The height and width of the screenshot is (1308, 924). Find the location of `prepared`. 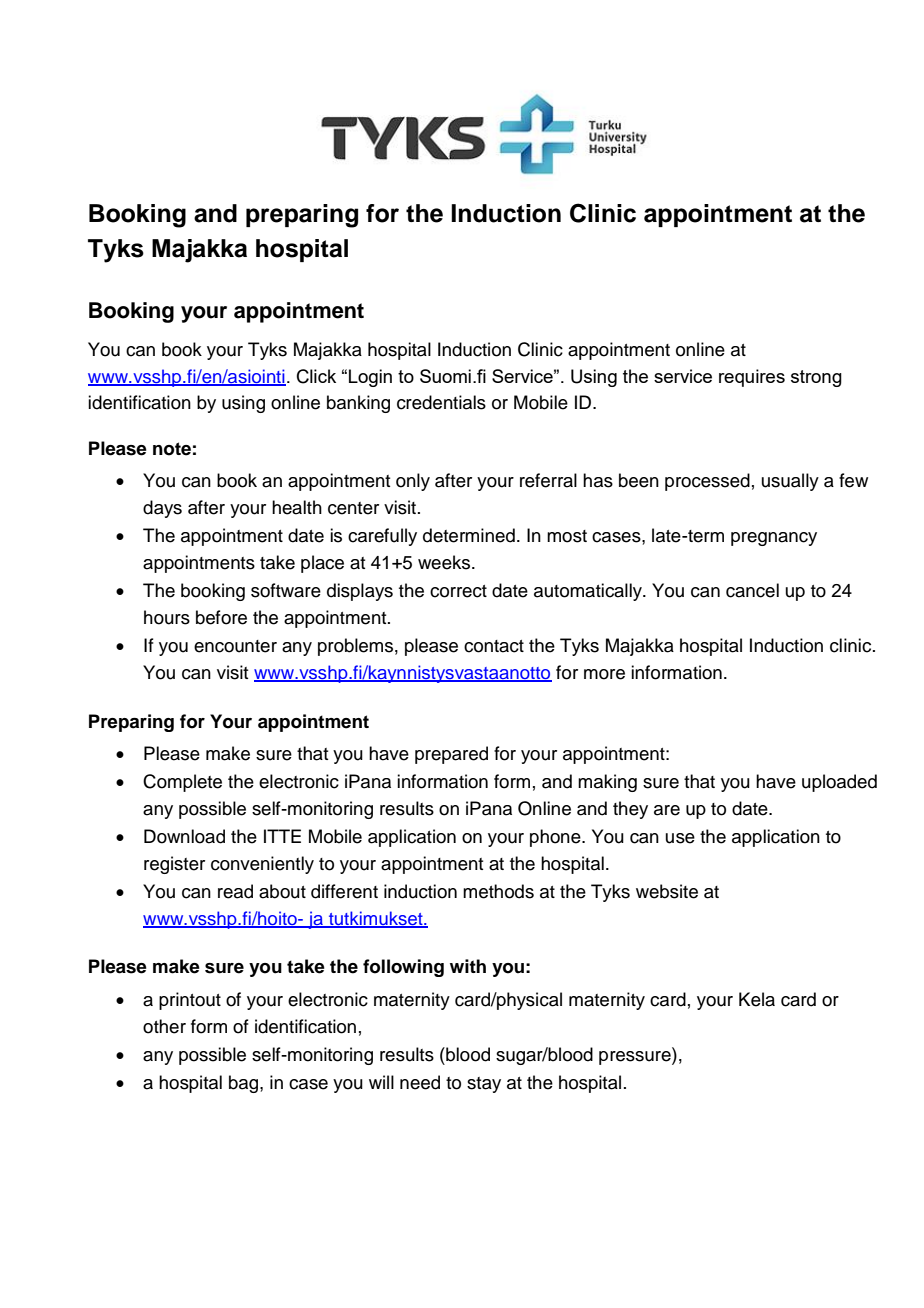

prepared is located at coordinates (451, 755).
